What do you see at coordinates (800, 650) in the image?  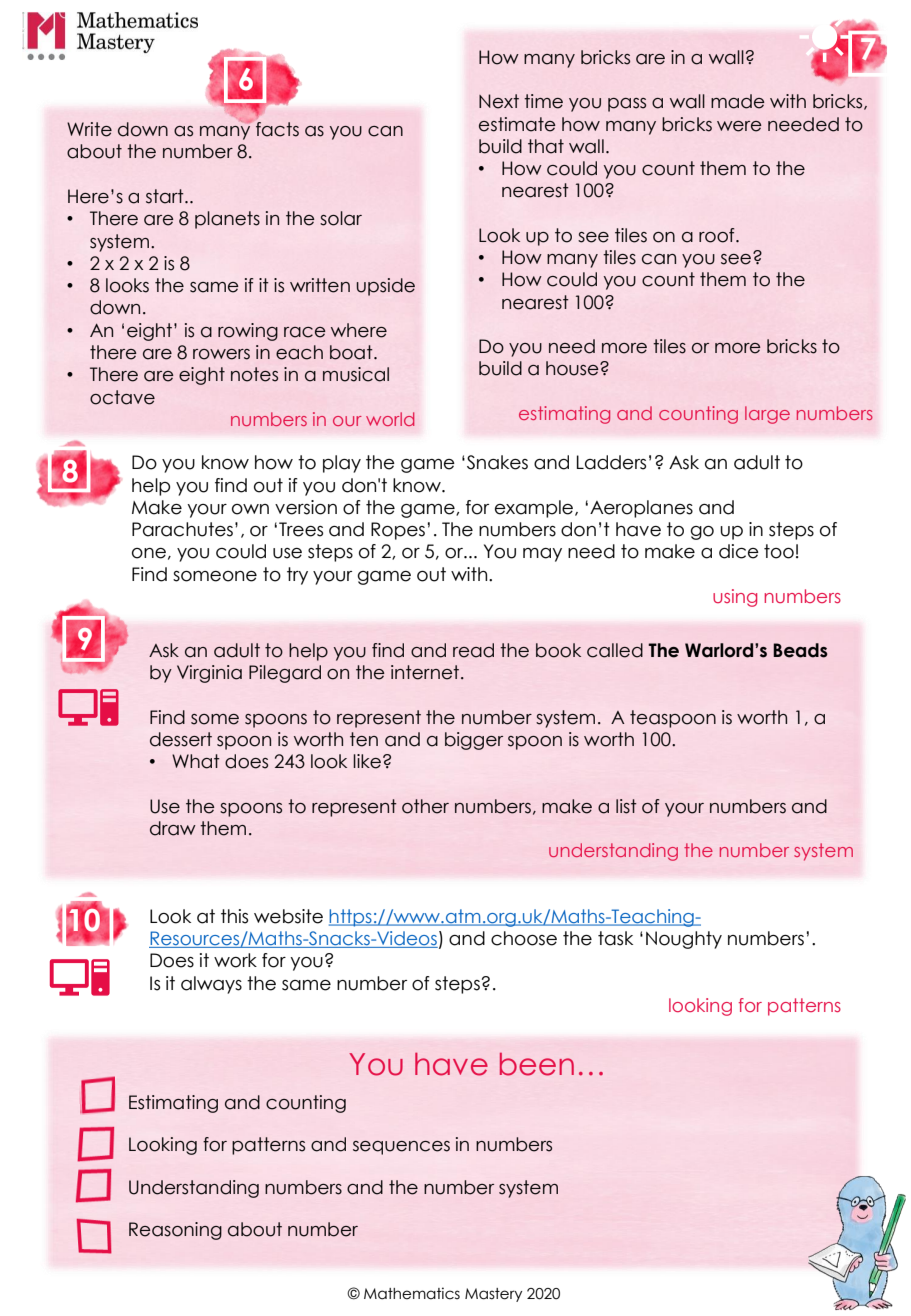 I see `Beads` at bounding box center [800, 650].
